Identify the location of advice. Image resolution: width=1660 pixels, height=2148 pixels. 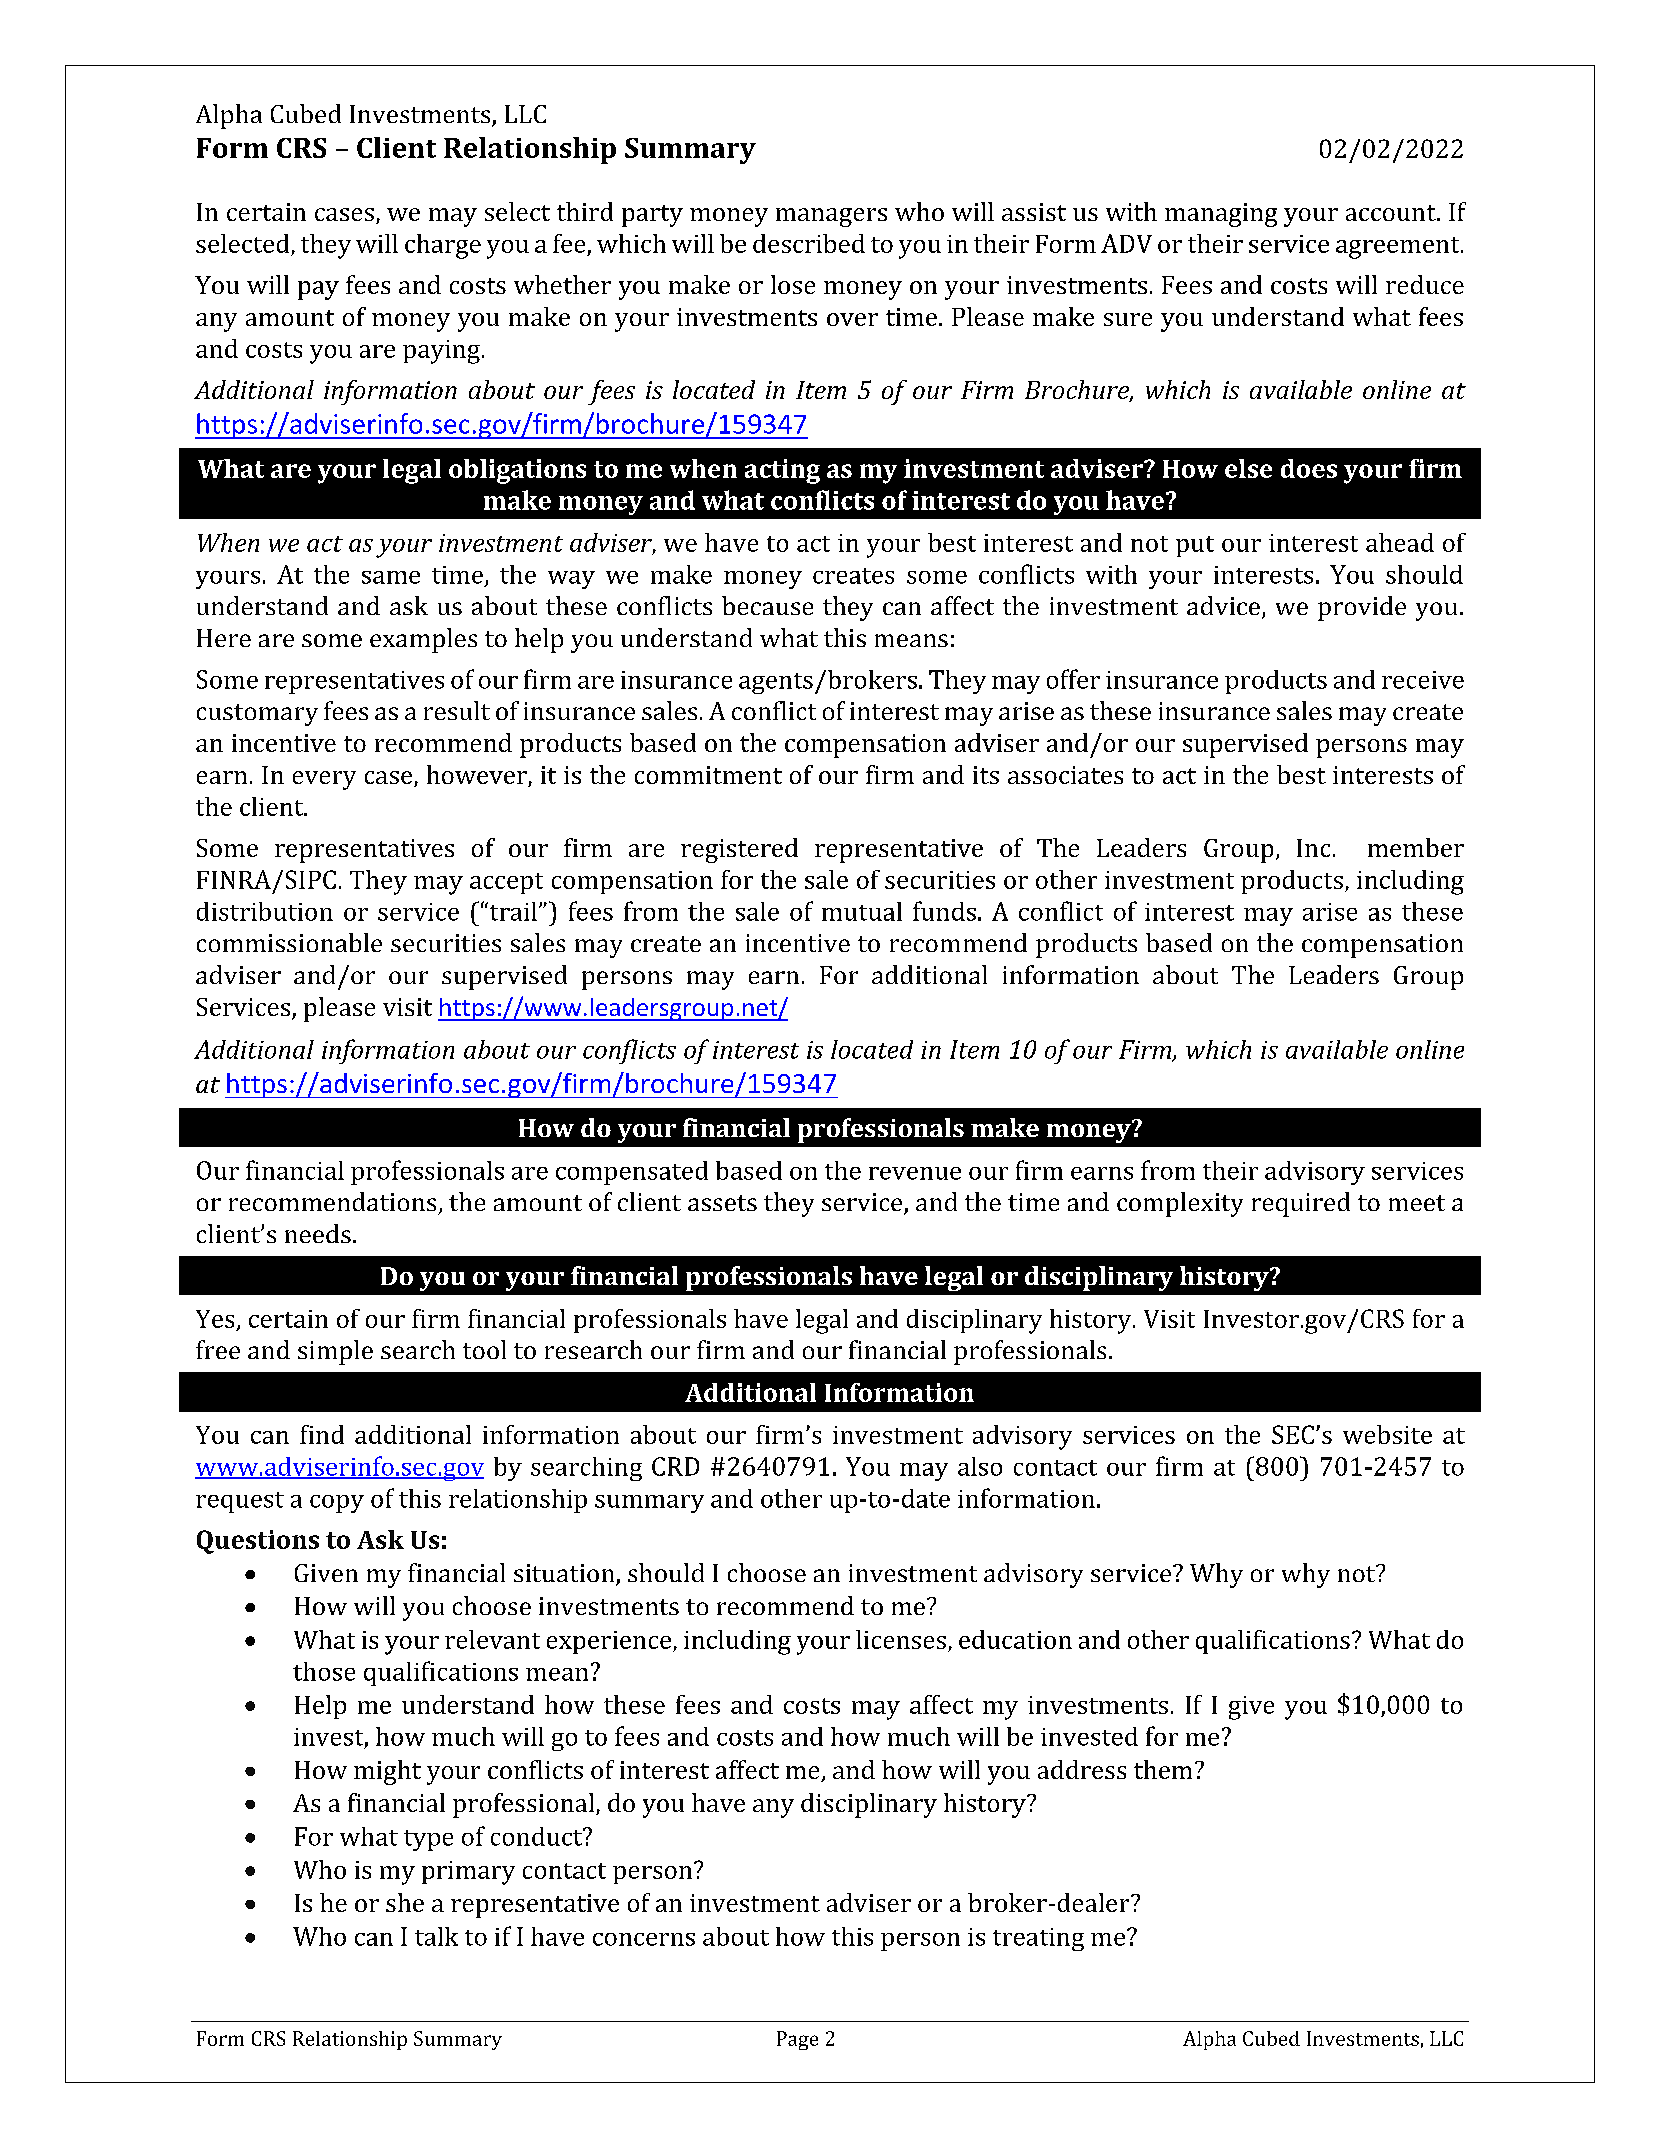
(1223, 605).
